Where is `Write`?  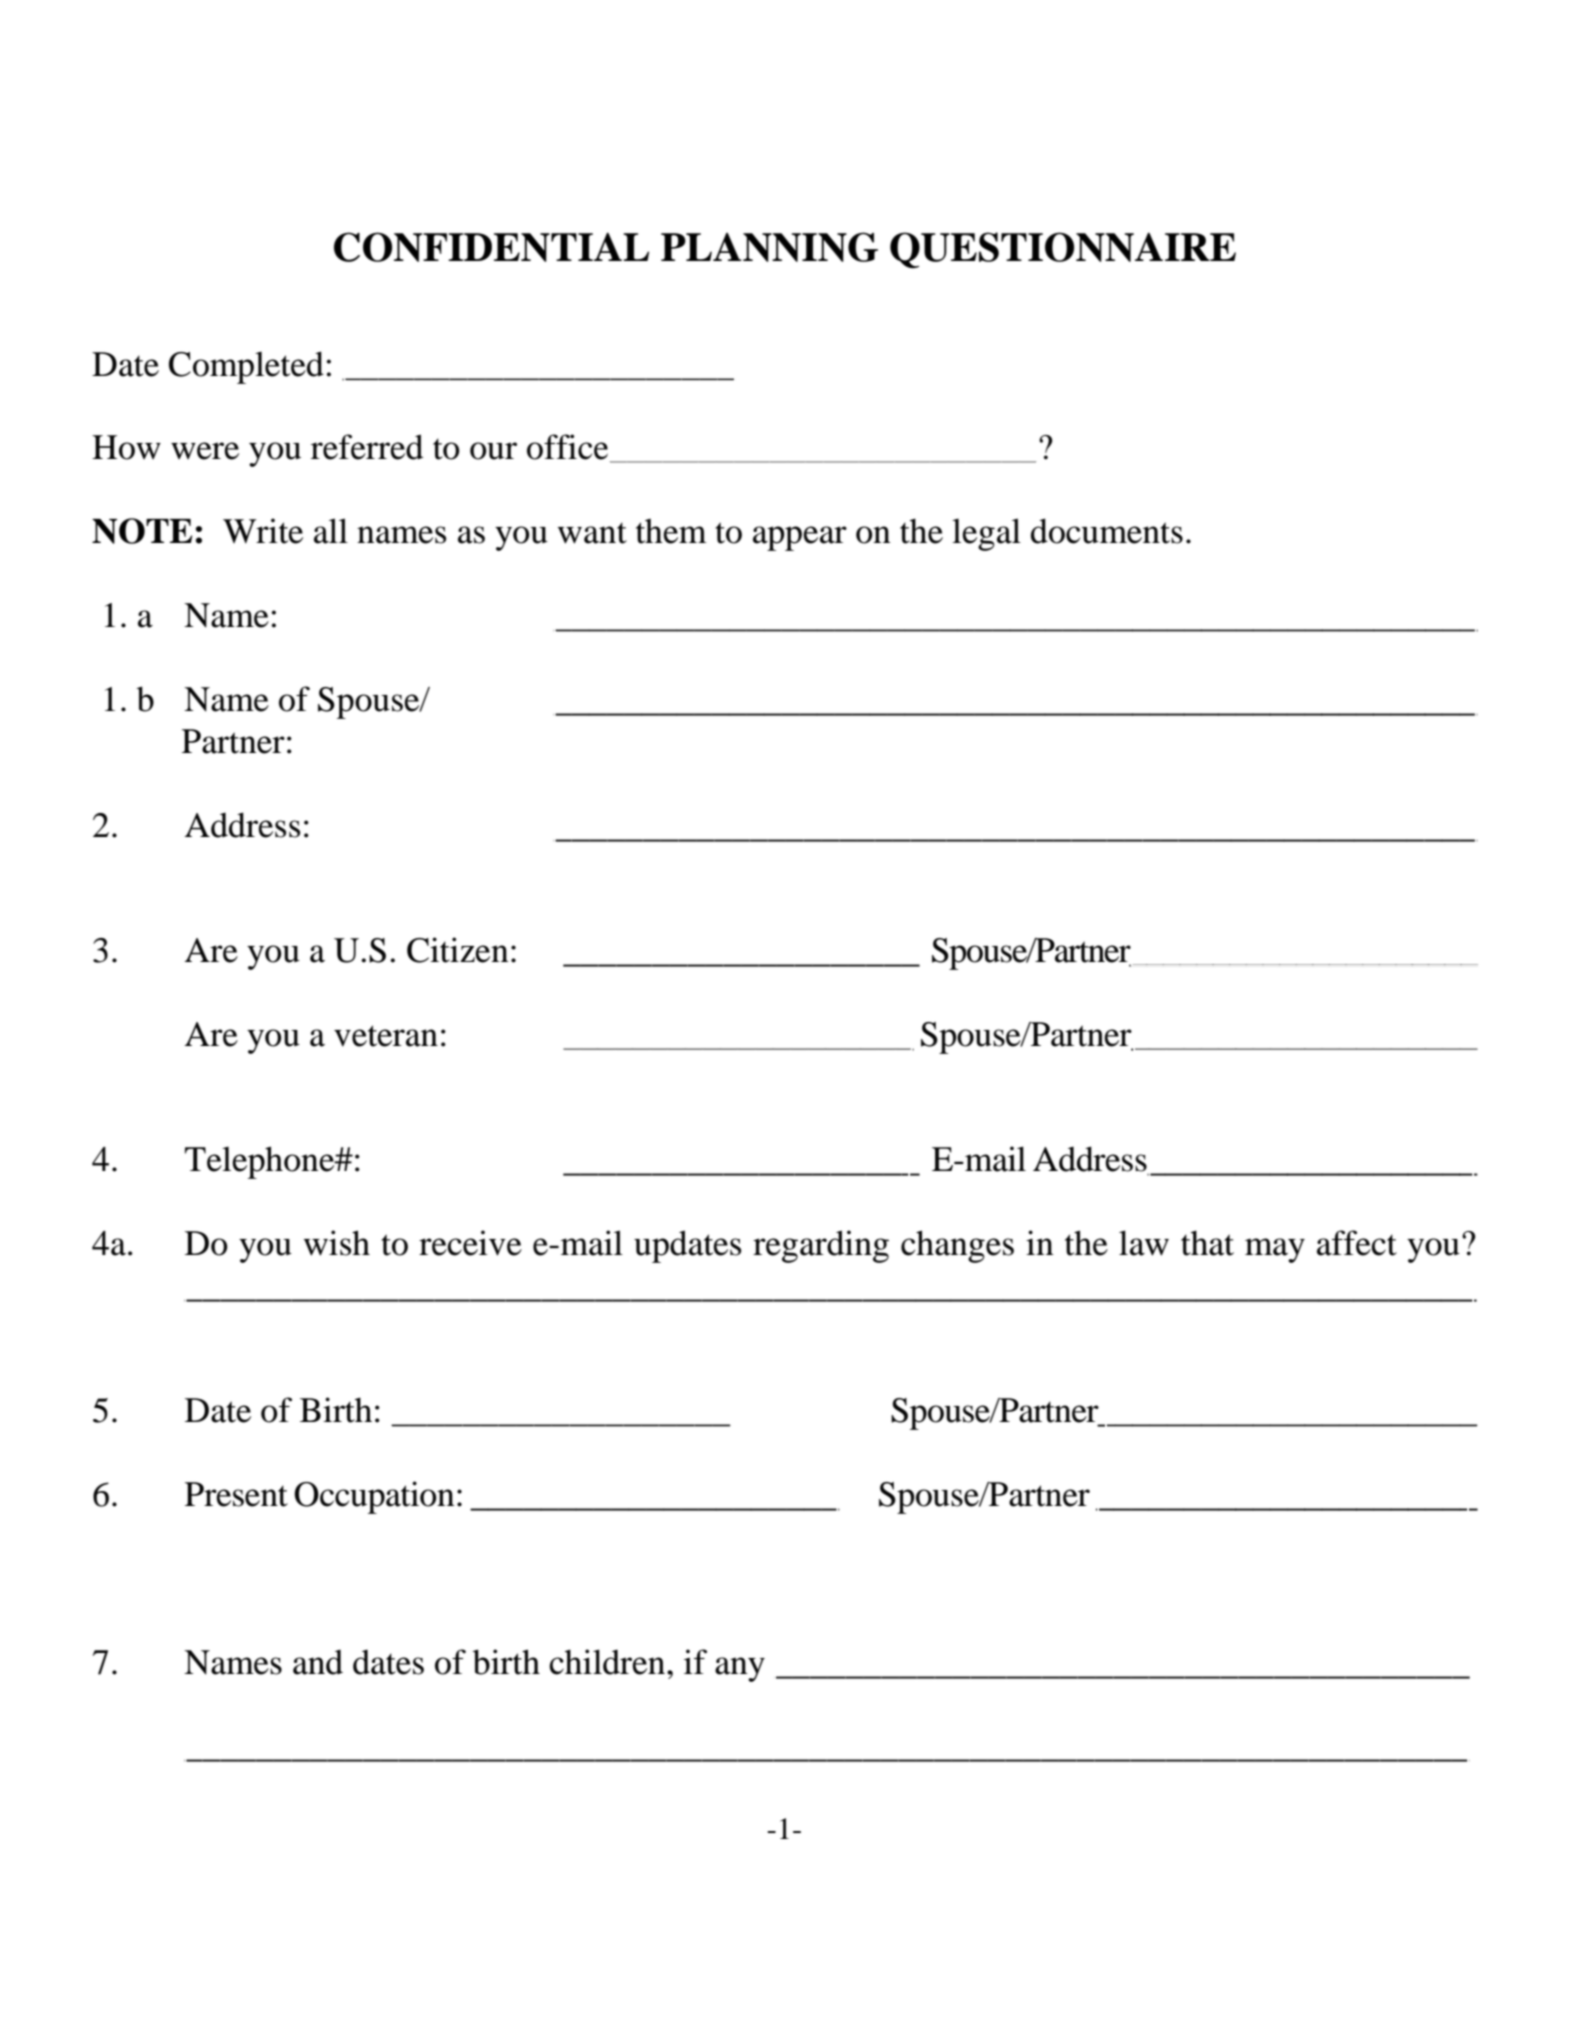
Write is located at coordinates (263, 531).
